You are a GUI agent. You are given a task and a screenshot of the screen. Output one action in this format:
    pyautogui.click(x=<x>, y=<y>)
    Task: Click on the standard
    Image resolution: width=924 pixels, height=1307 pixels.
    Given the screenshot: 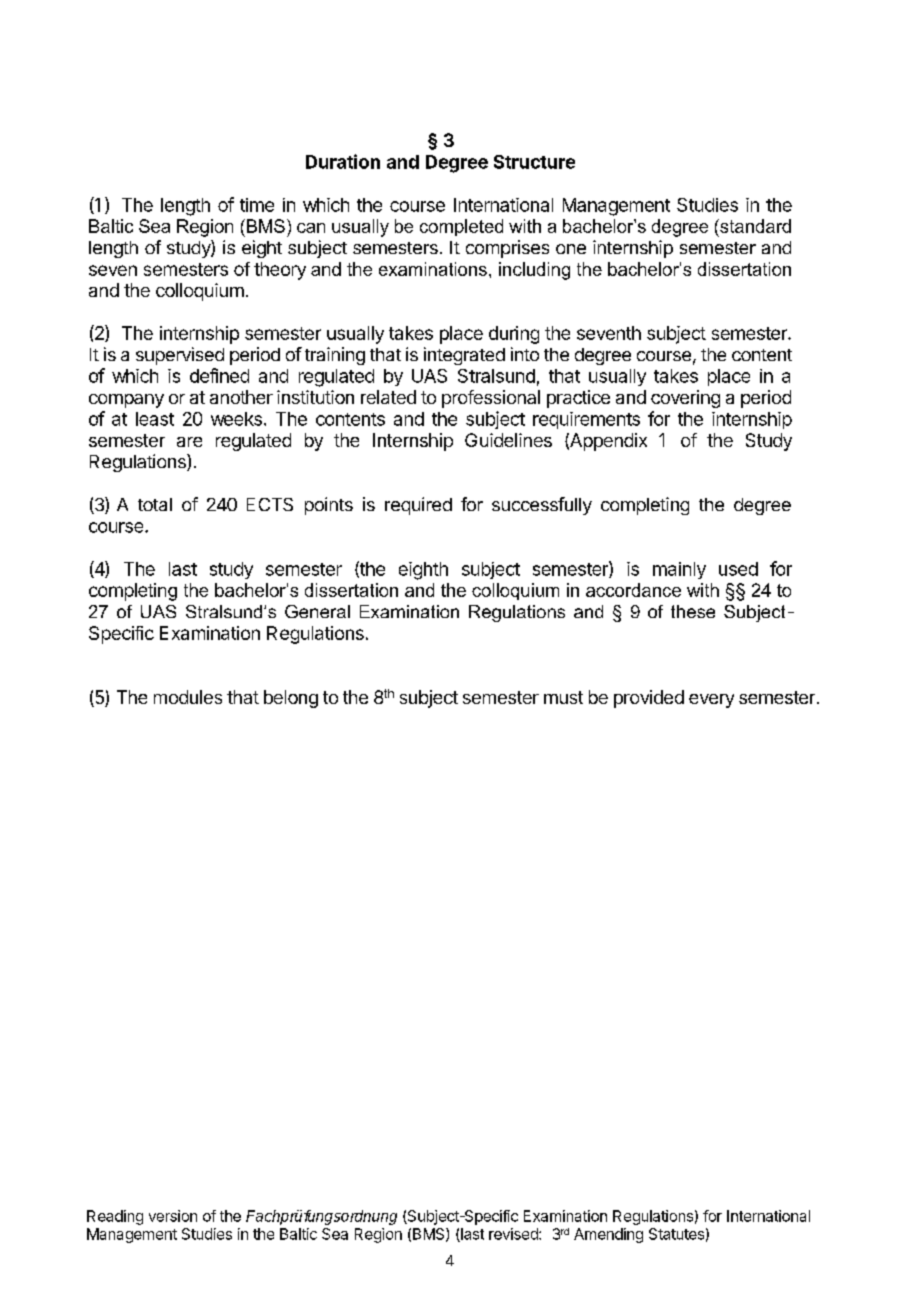 What is the action you would take?
    pyautogui.click(x=754, y=226)
